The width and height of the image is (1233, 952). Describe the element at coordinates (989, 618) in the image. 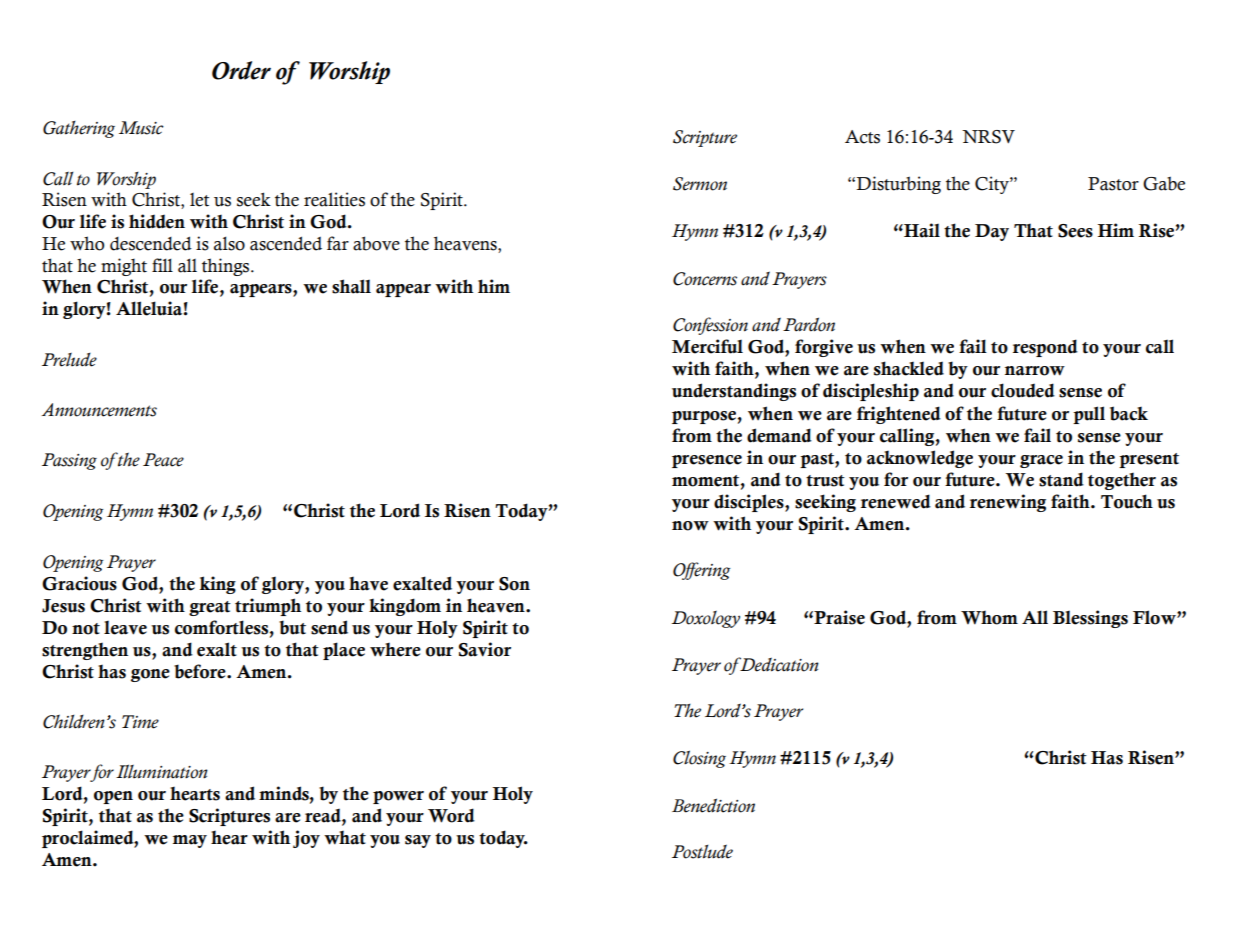

I see `Whom` at that location.
